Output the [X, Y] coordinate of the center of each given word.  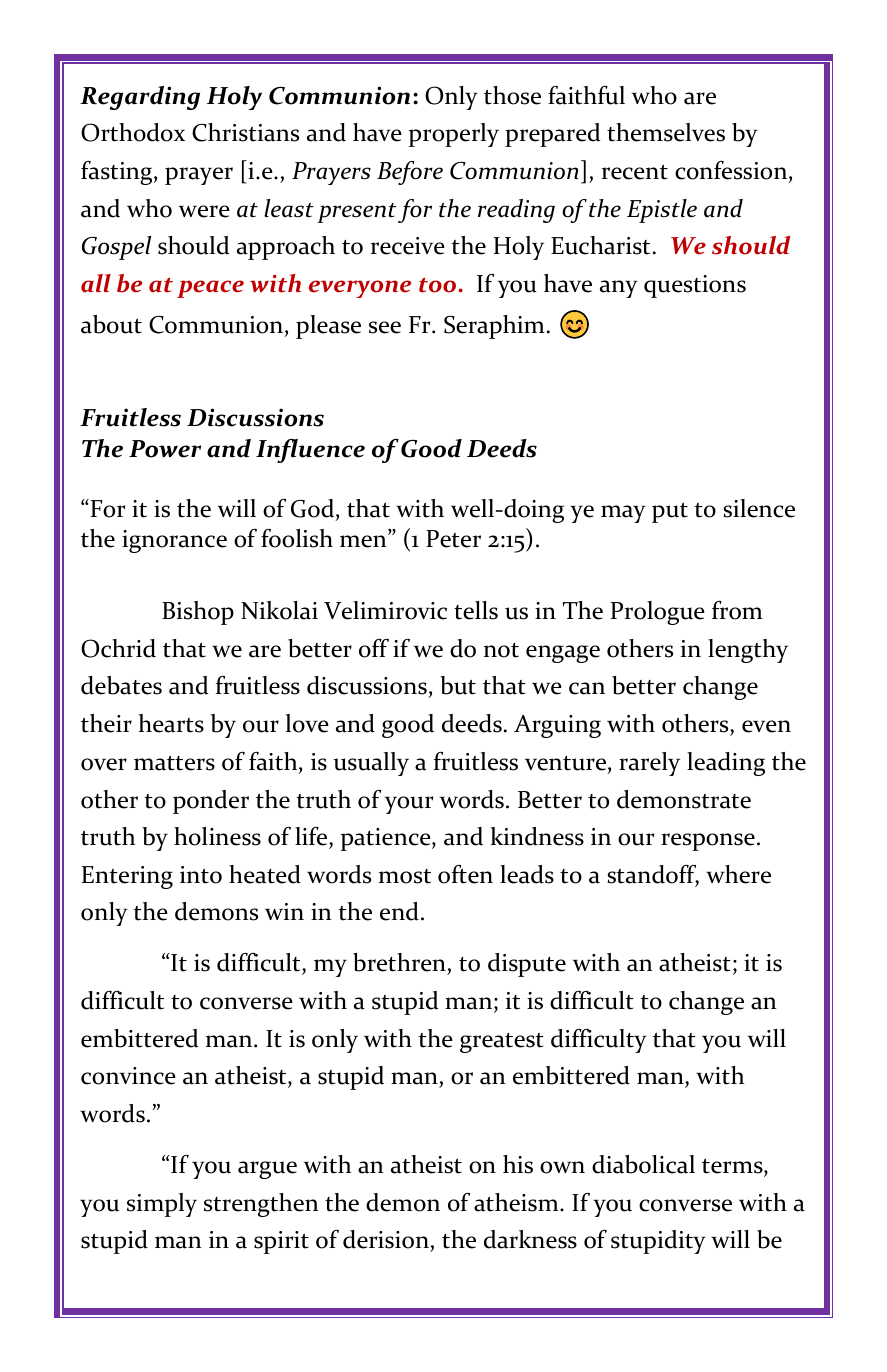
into [201, 875]
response [708, 842]
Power [165, 449]
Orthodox [133, 132]
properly [454, 135]
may [623, 514]
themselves [666, 132]
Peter [453, 539]
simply [162, 1205]
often [465, 874]
